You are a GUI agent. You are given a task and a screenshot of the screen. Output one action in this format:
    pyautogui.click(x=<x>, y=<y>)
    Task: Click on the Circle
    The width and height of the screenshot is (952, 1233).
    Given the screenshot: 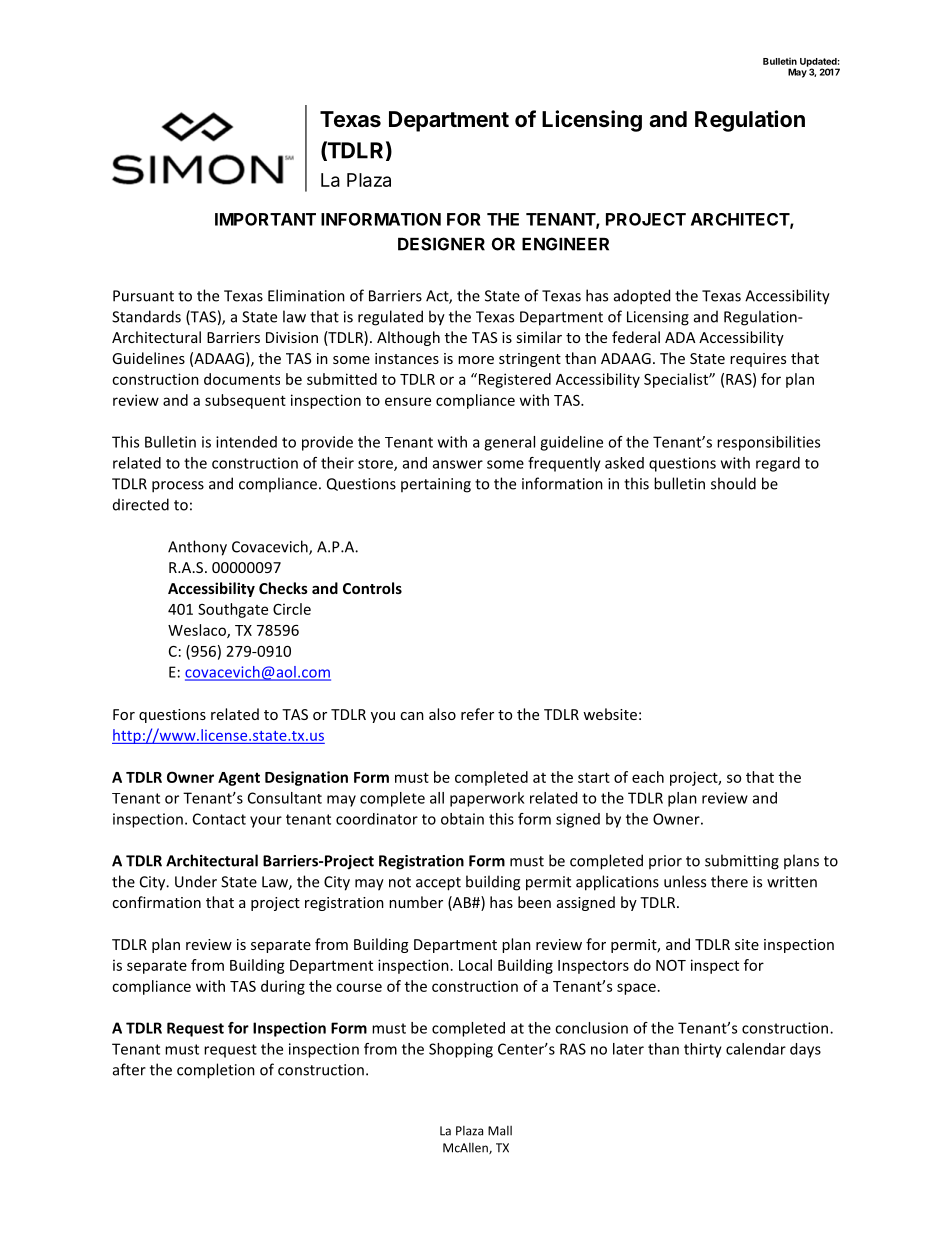 What is the action you would take?
    pyautogui.click(x=292, y=609)
